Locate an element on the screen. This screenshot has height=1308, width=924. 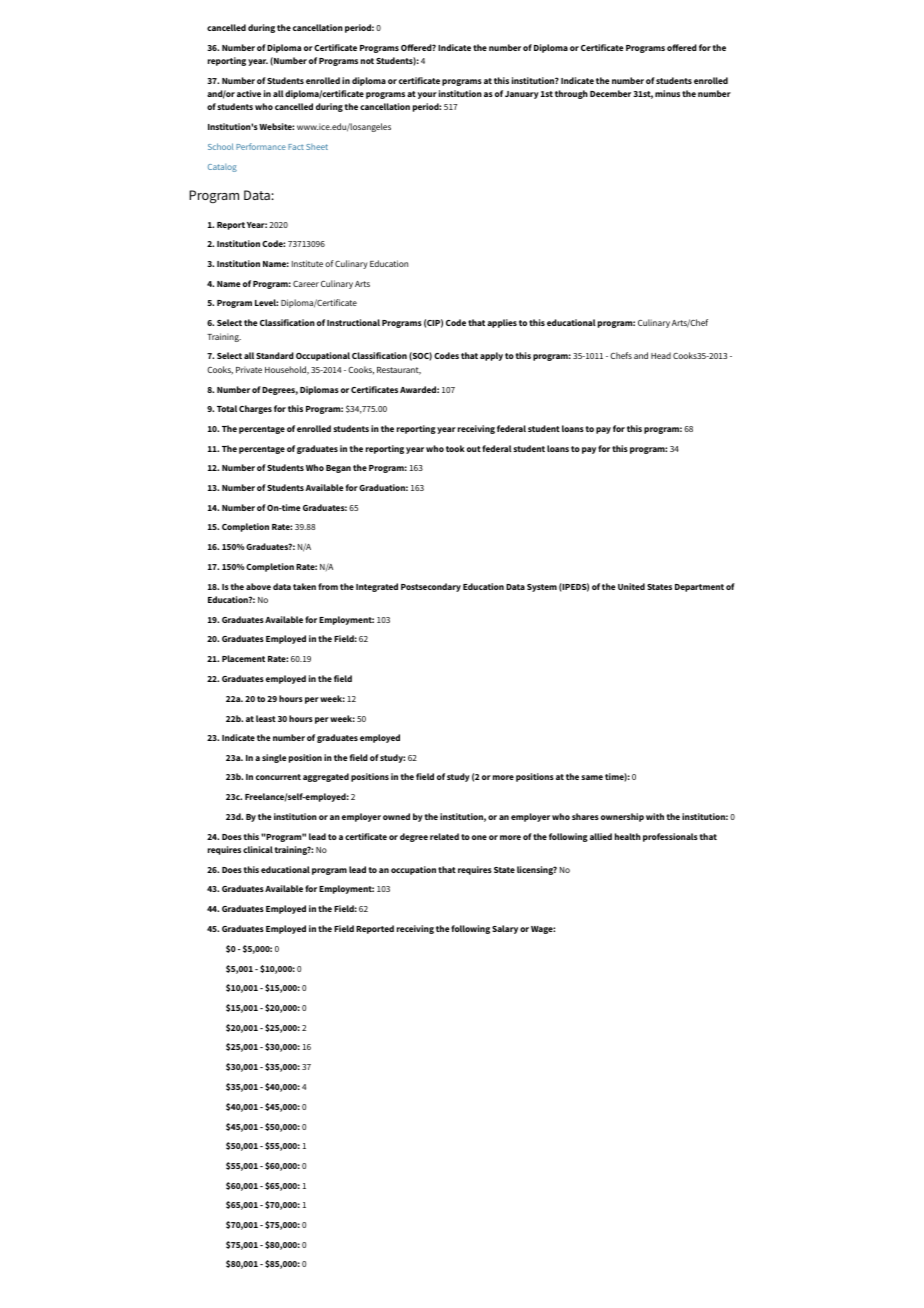
active is located at coordinates (249, 93).
